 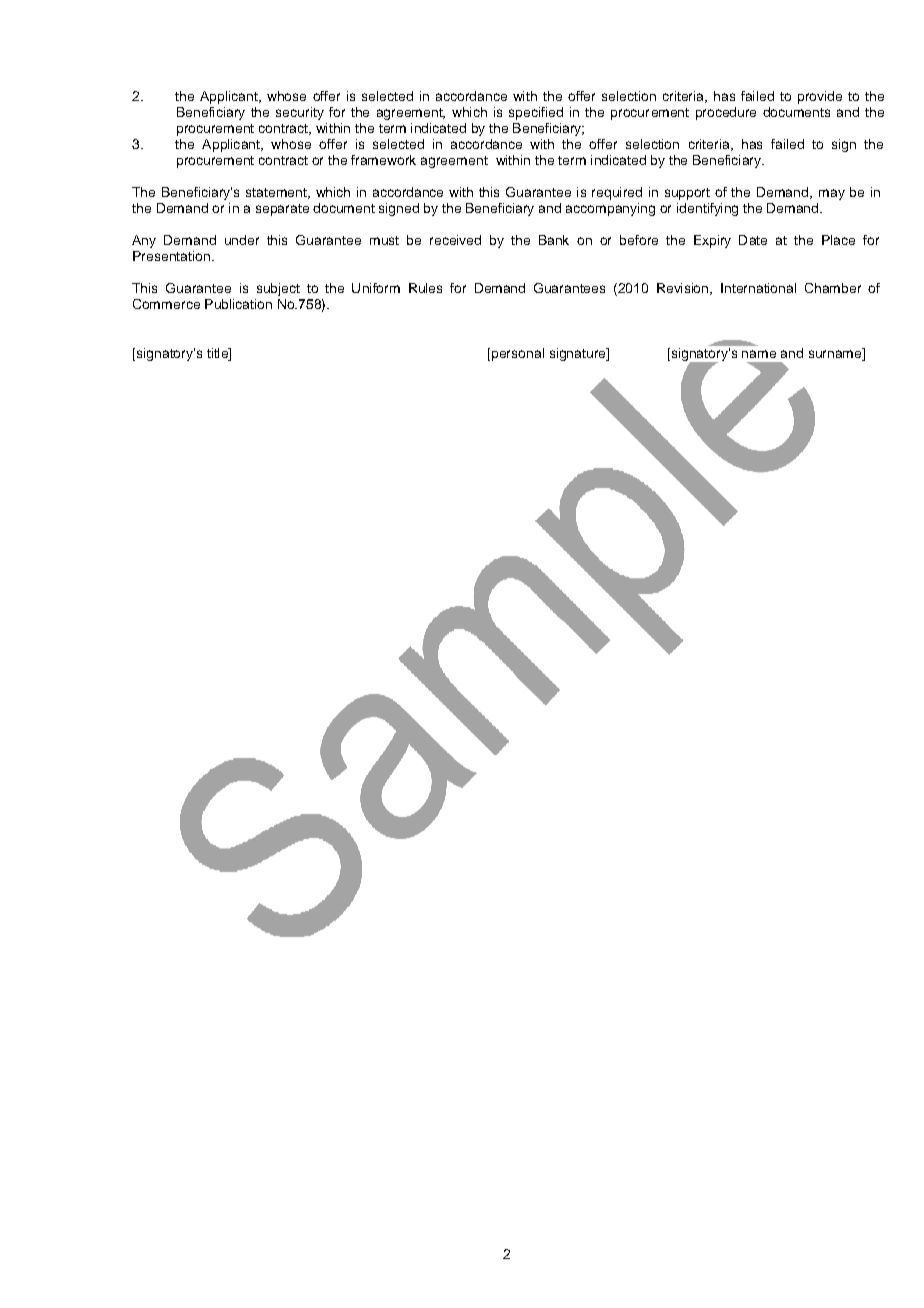 I want to click on procedure, so click(x=726, y=113).
